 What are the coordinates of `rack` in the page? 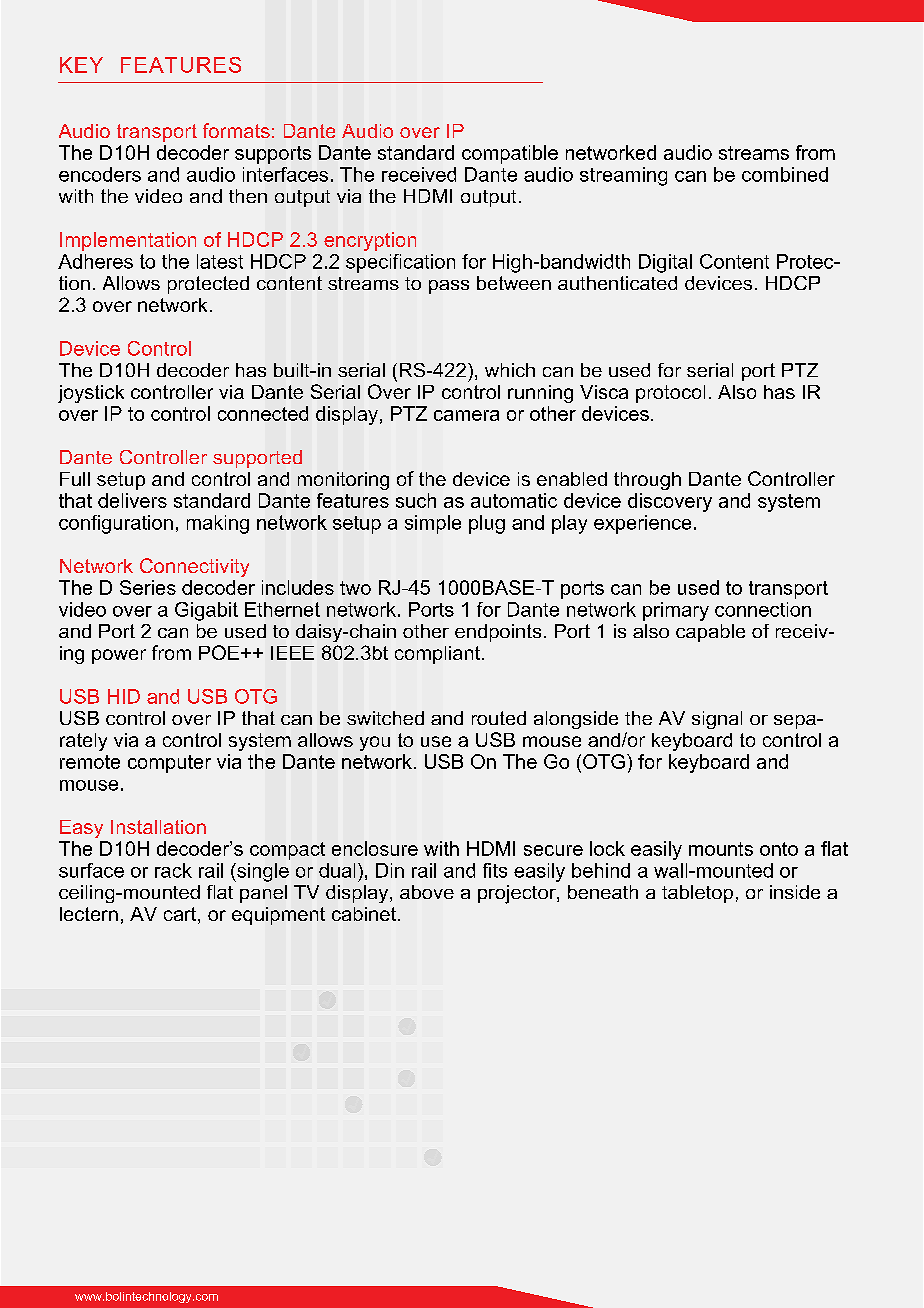 It's located at (173, 870).
